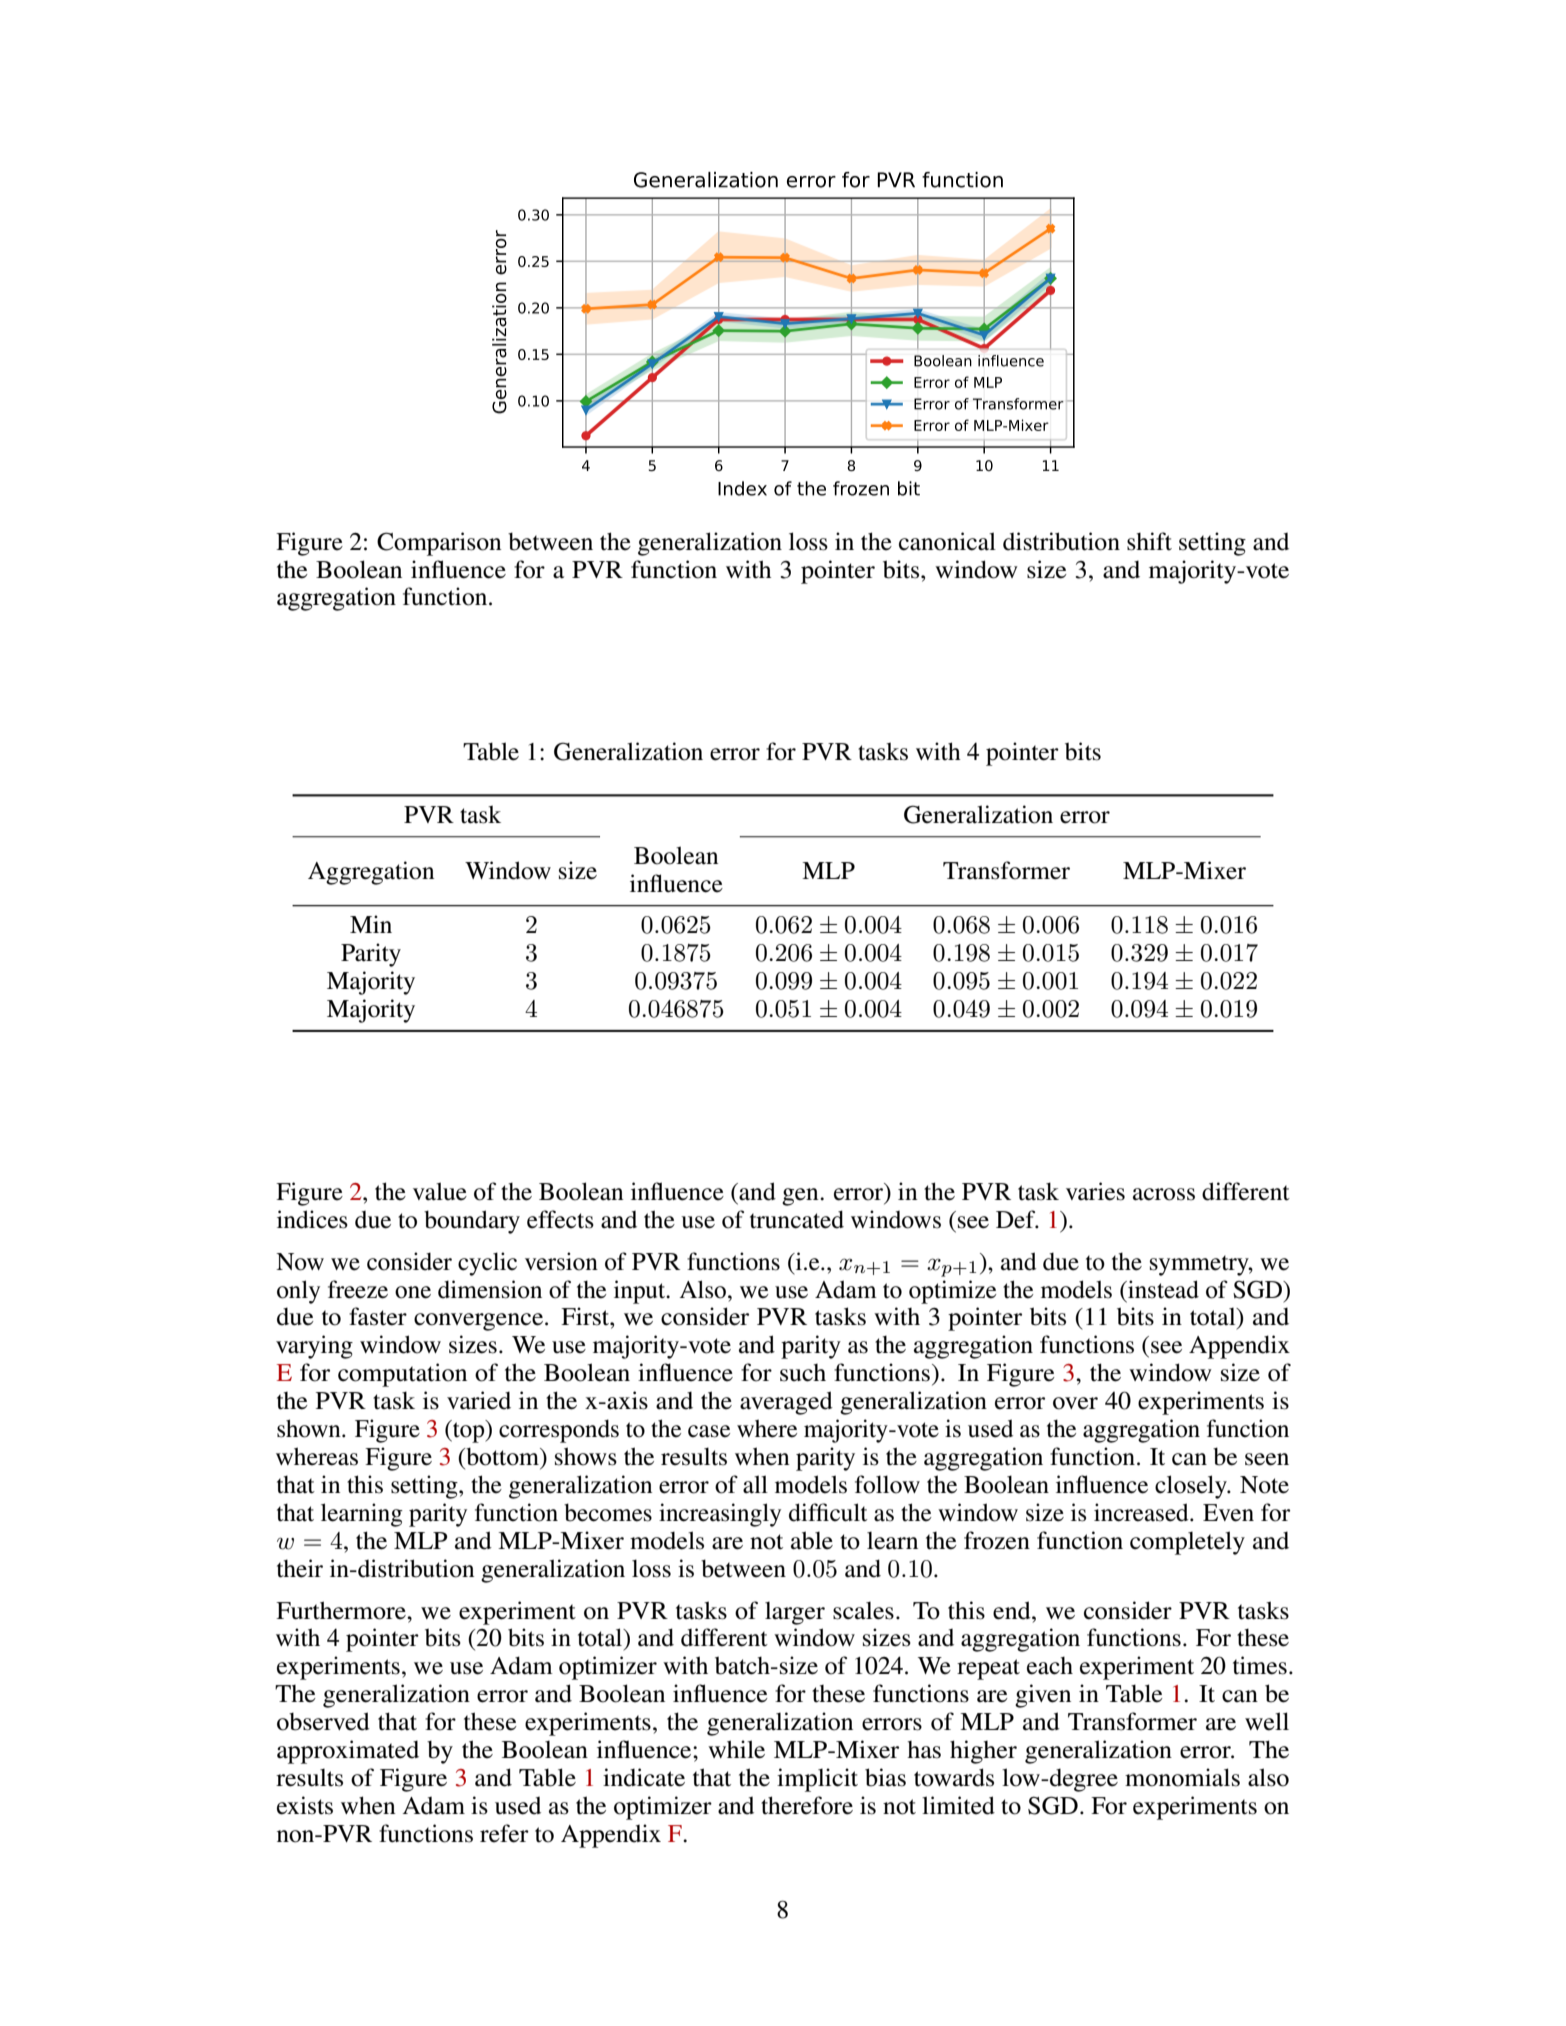 The height and width of the screenshot is (2026, 1566). I want to click on therefore, so click(807, 1805).
